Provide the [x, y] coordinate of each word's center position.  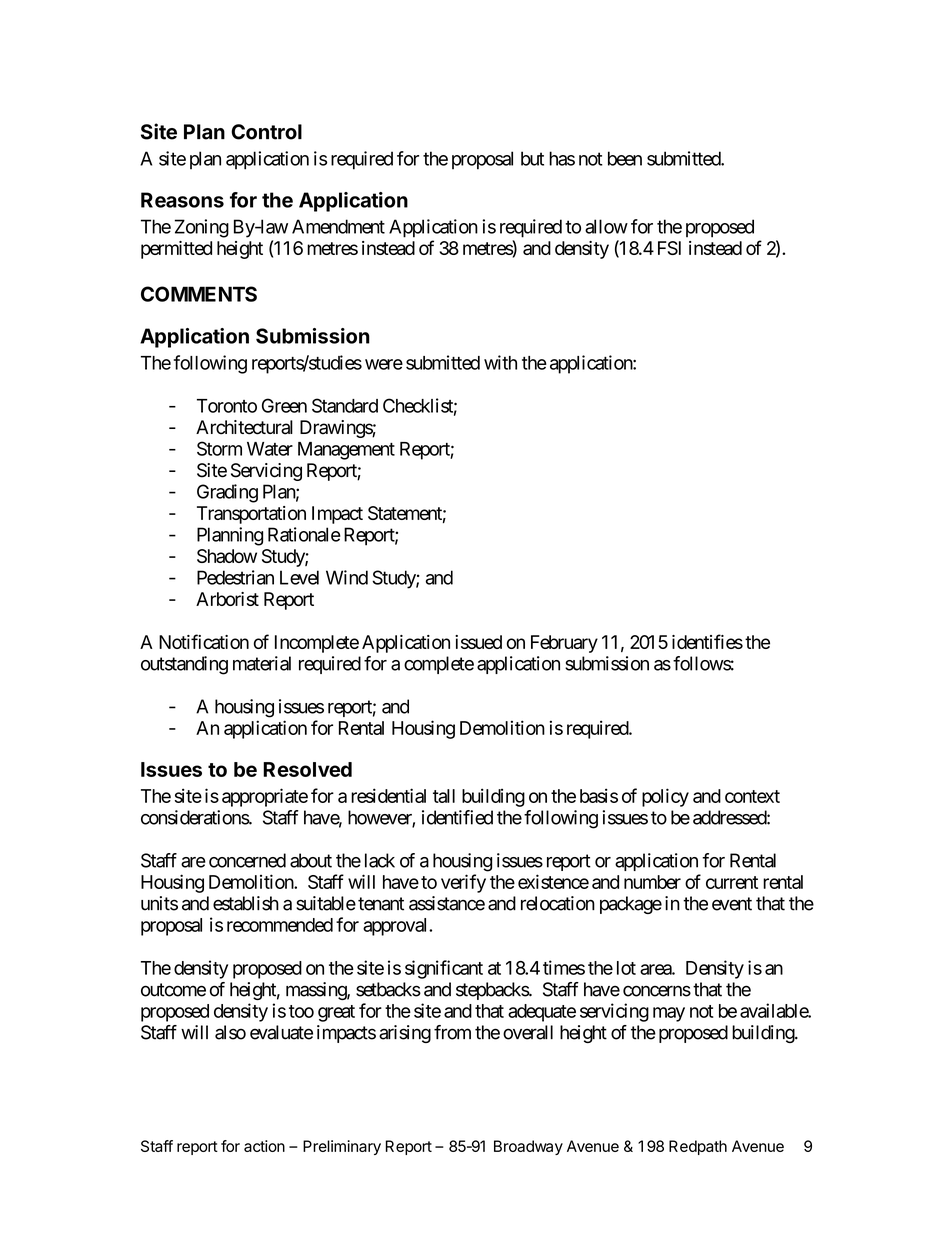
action [264, 1146]
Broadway [528, 1147]
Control [266, 132]
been [625, 158]
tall [444, 796]
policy [665, 797]
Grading [227, 493]
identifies [707, 641]
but [532, 158]
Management [346, 451]
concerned [247, 860]
